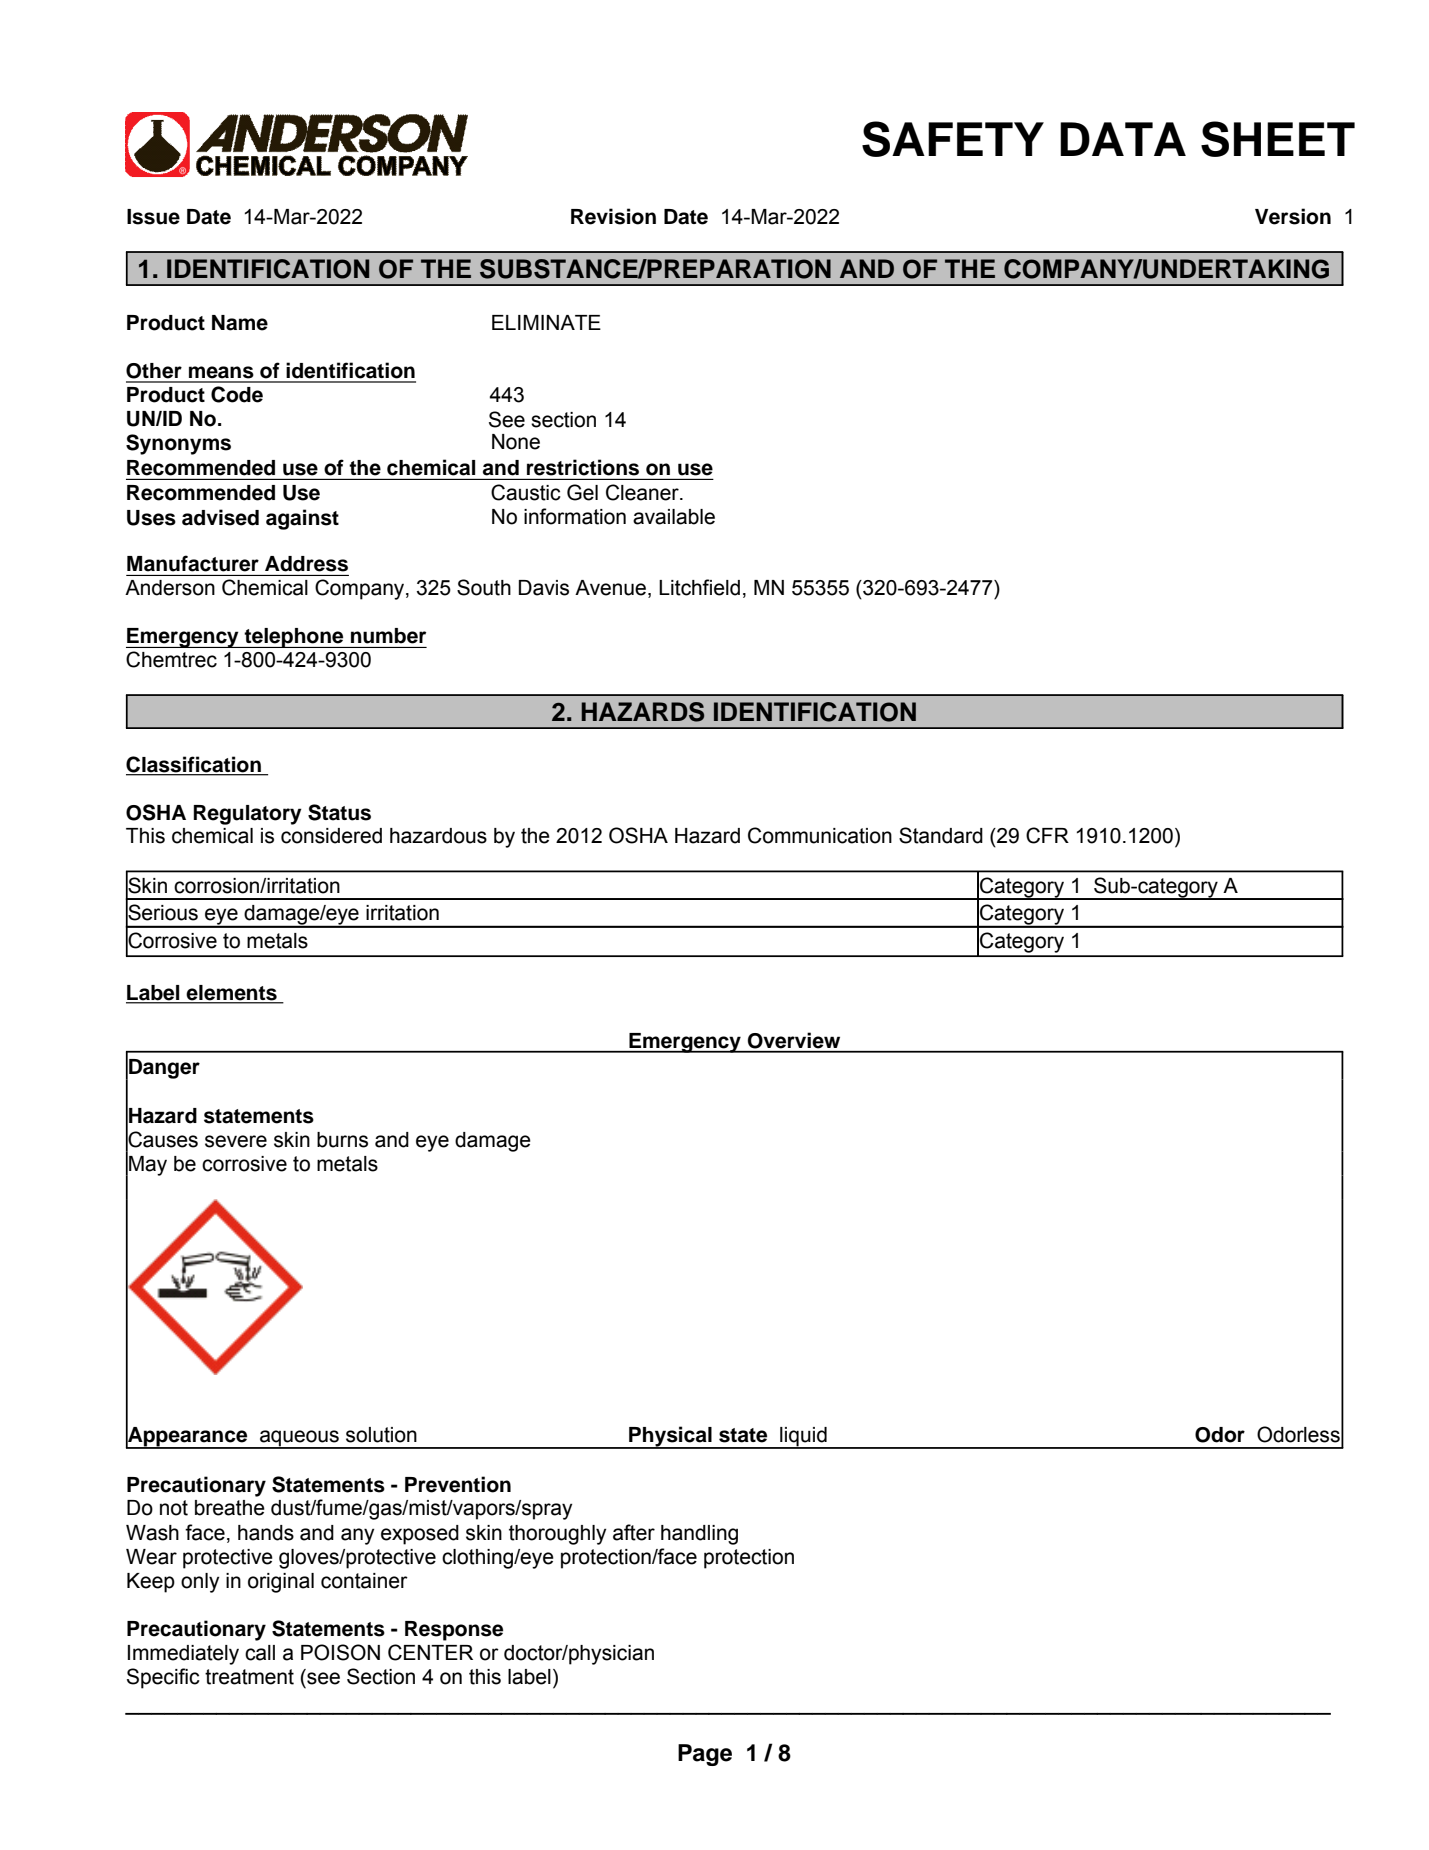 The width and height of the screenshot is (1429, 1850). Describe the element at coordinates (670, 1437) in the screenshot. I see `Physical` at that location.
